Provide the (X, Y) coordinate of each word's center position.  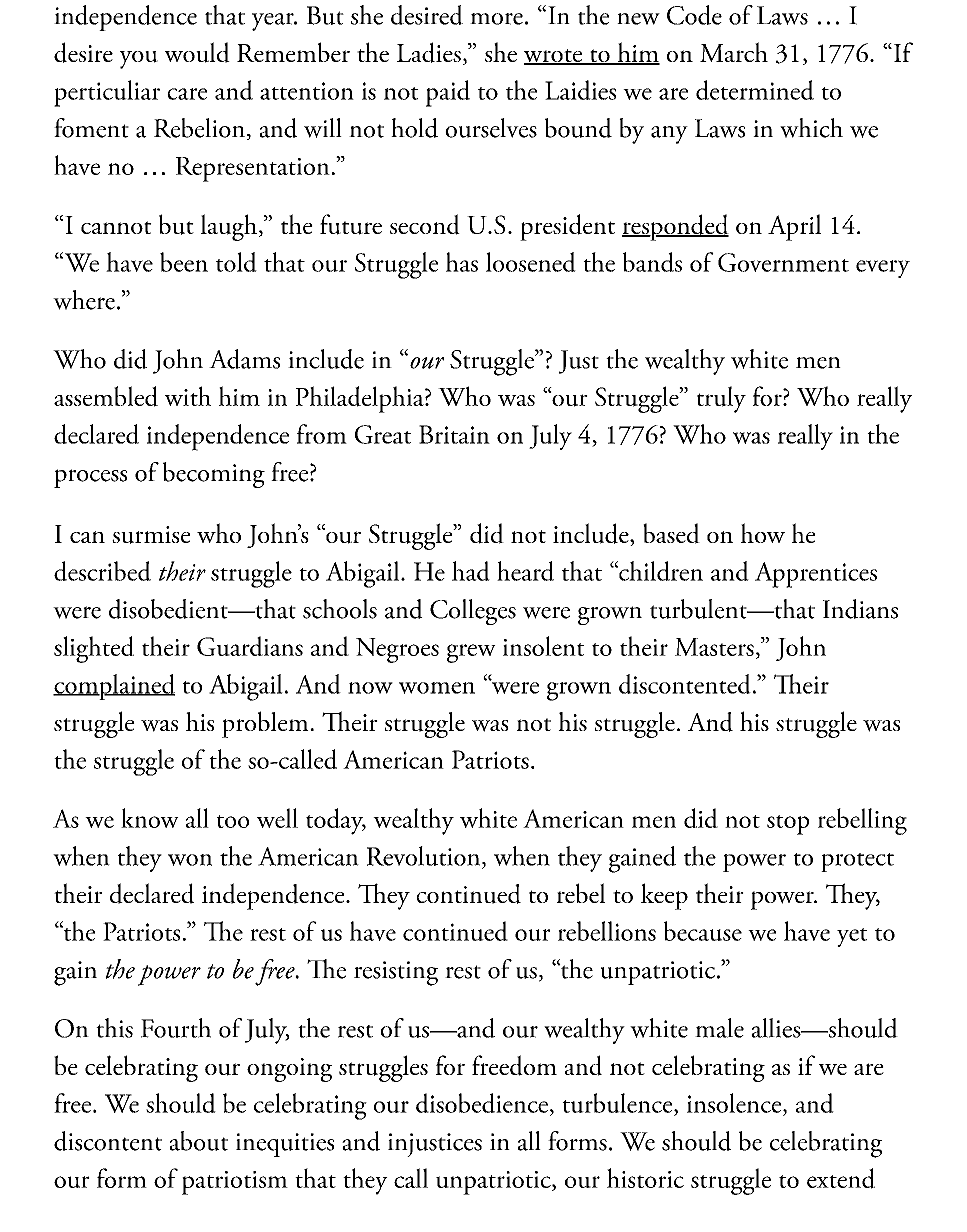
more (496, 19)
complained (114, 687)
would (197, 52)
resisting (396, 973)
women (437, 688)
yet (852, 937)
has (462, 262)
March (734, 52)
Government (783, 262)
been (184, 262)
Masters (714, 647)
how (763, 533)
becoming (214, 475)
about (199, 1141)
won (190, 860)
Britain (454, 434)
